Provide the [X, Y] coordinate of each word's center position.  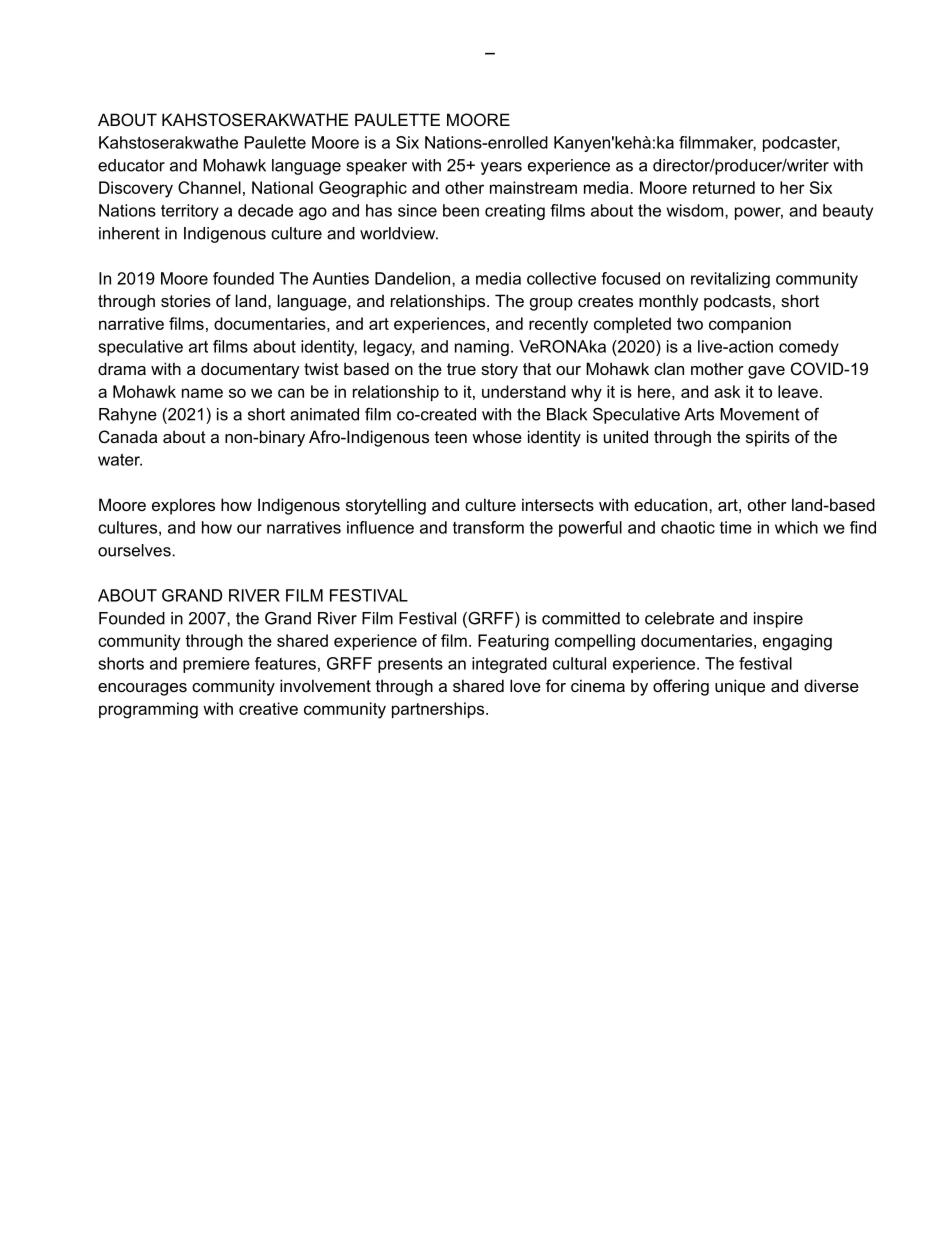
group [551, 304]
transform [488, 527]
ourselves [135, 550]
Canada [128, 436]
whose [497, 436]
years [501, 168]
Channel [209, 187]
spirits [768, 438]
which [796, 527]
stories [186, 300]
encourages [142, 689]
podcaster [801, 144]
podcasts [737, 302]
